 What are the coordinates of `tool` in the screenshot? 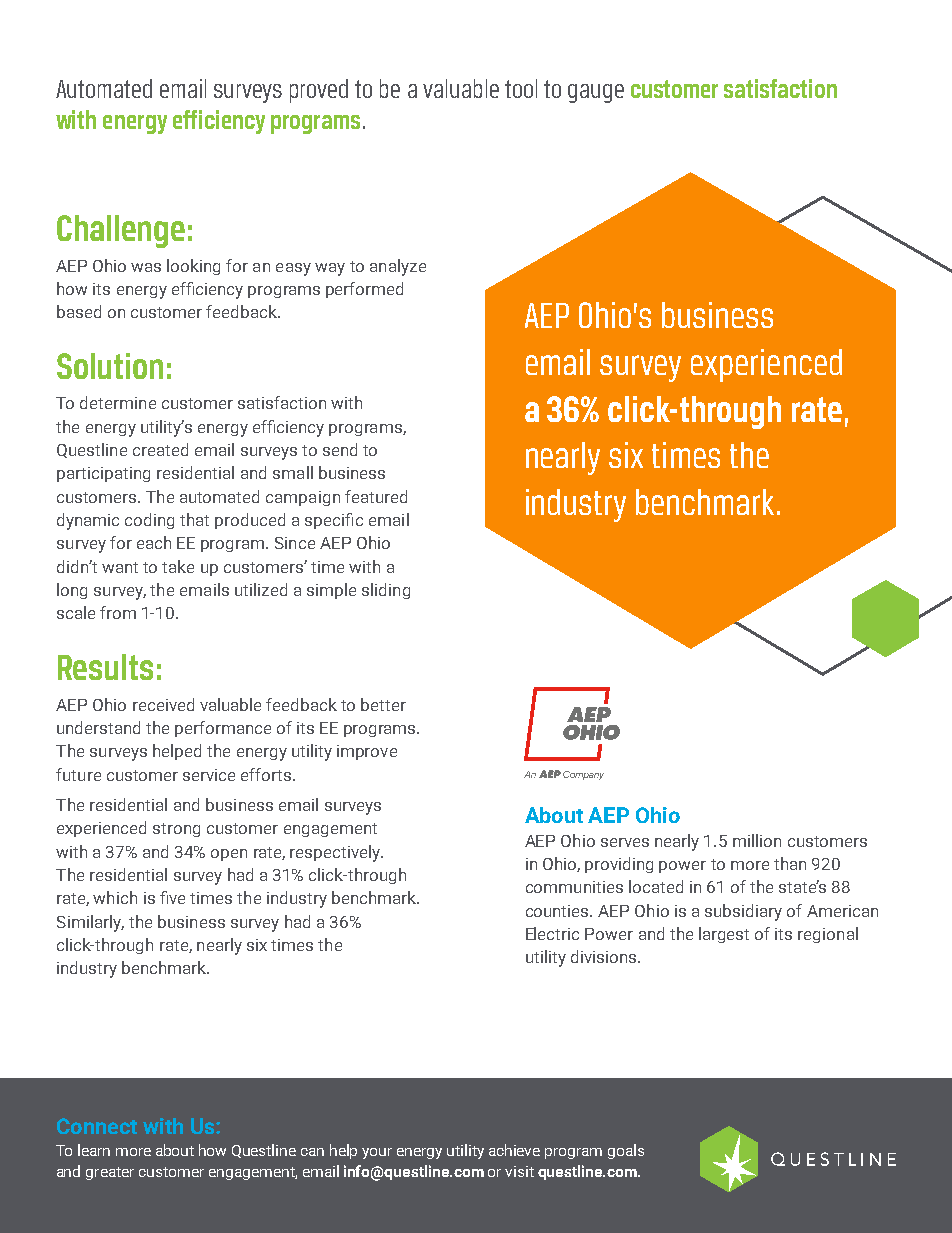 It's located at (521, 88).
